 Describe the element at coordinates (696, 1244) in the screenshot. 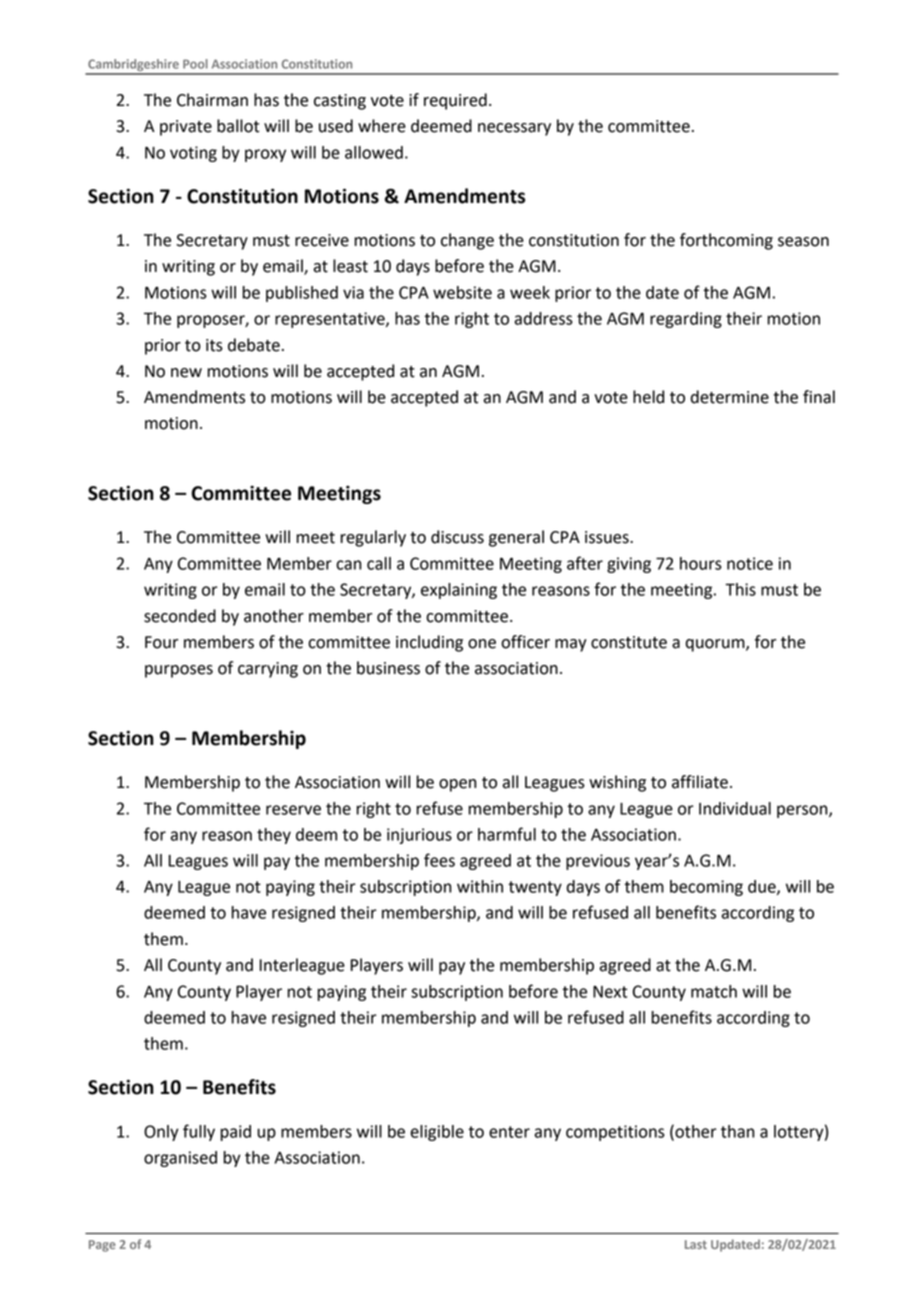

I see `Last` at that location.
